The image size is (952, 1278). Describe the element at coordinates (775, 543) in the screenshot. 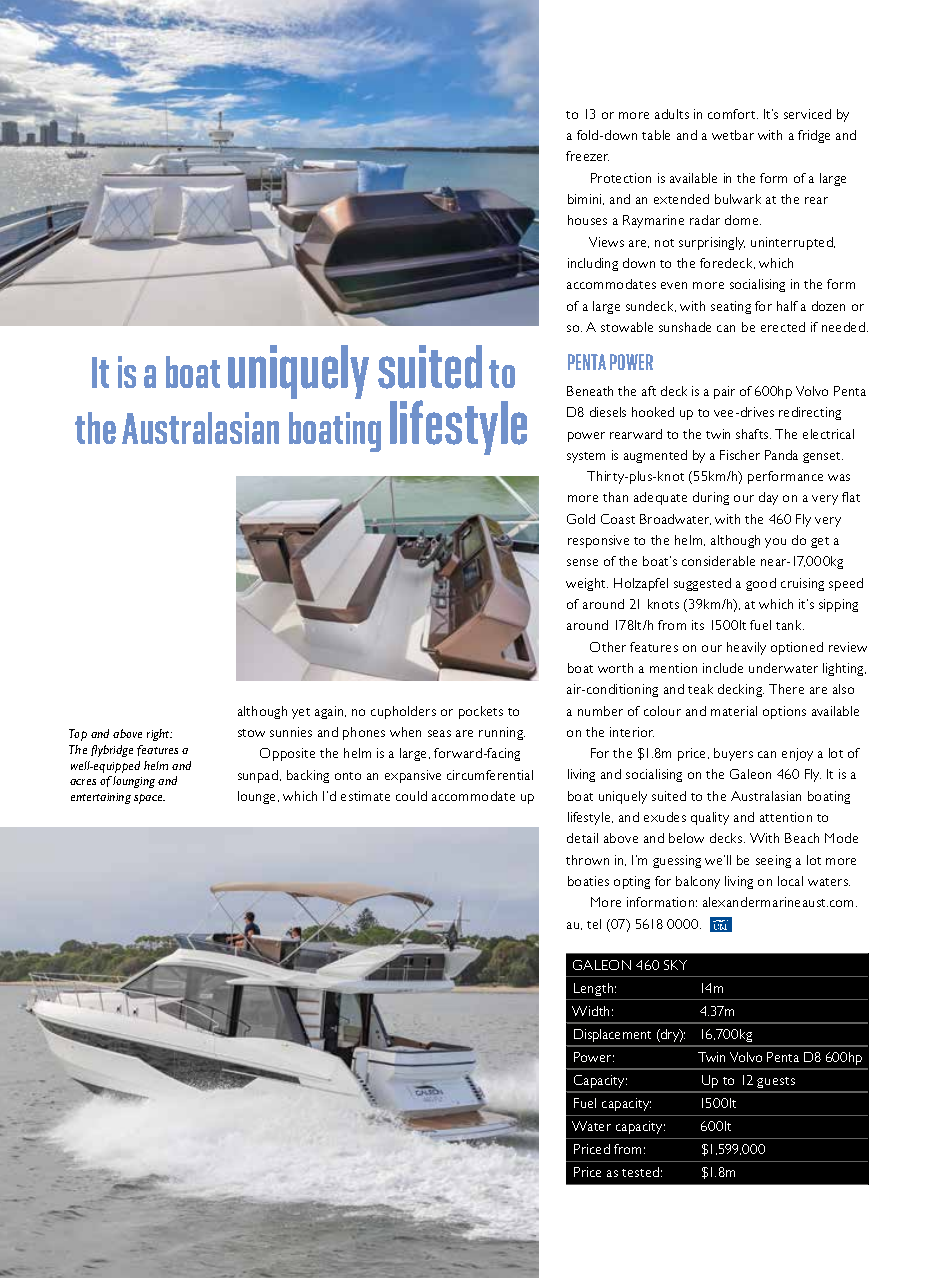

I see `you` at that location.
